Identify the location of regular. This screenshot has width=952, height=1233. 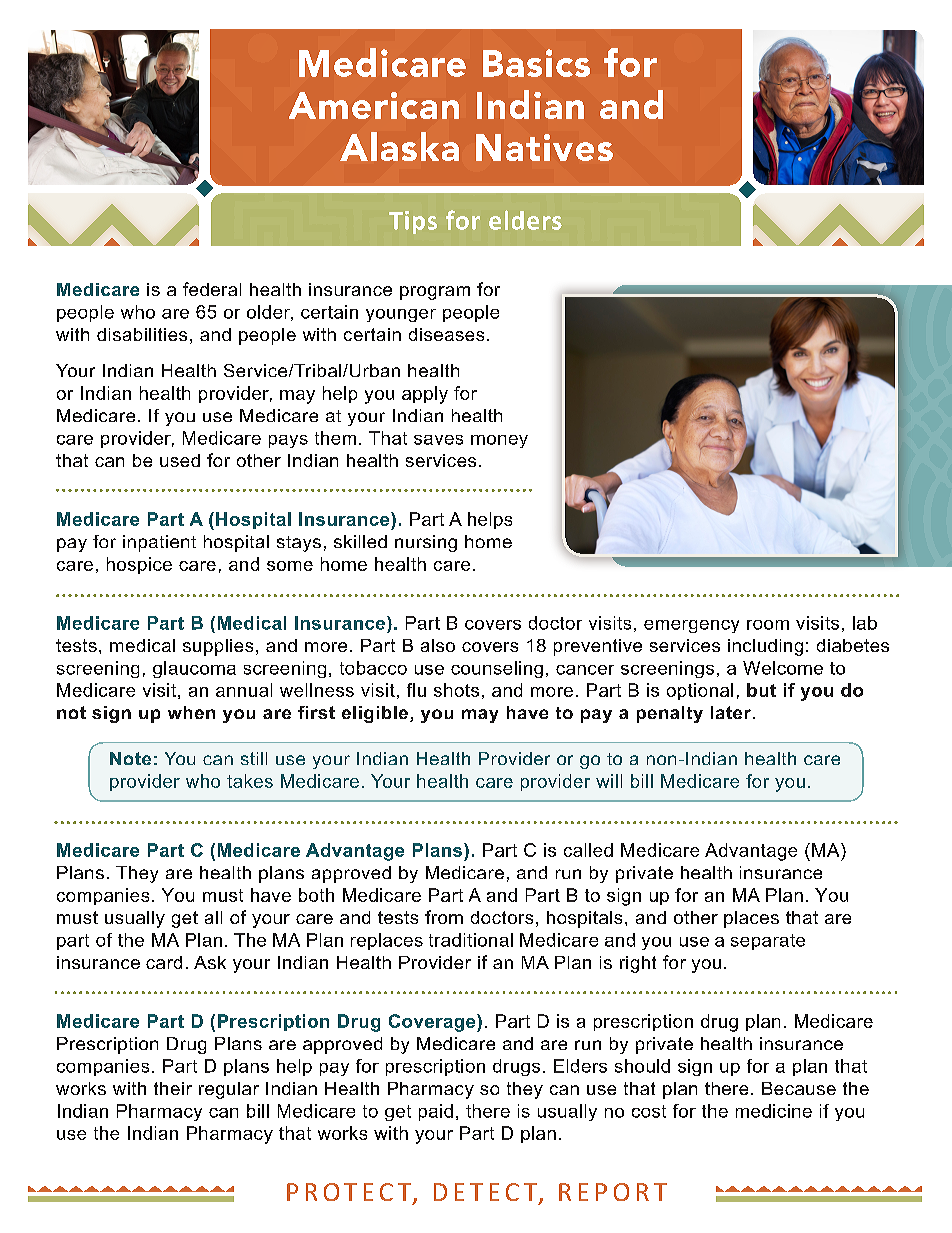
(229, 1090).
